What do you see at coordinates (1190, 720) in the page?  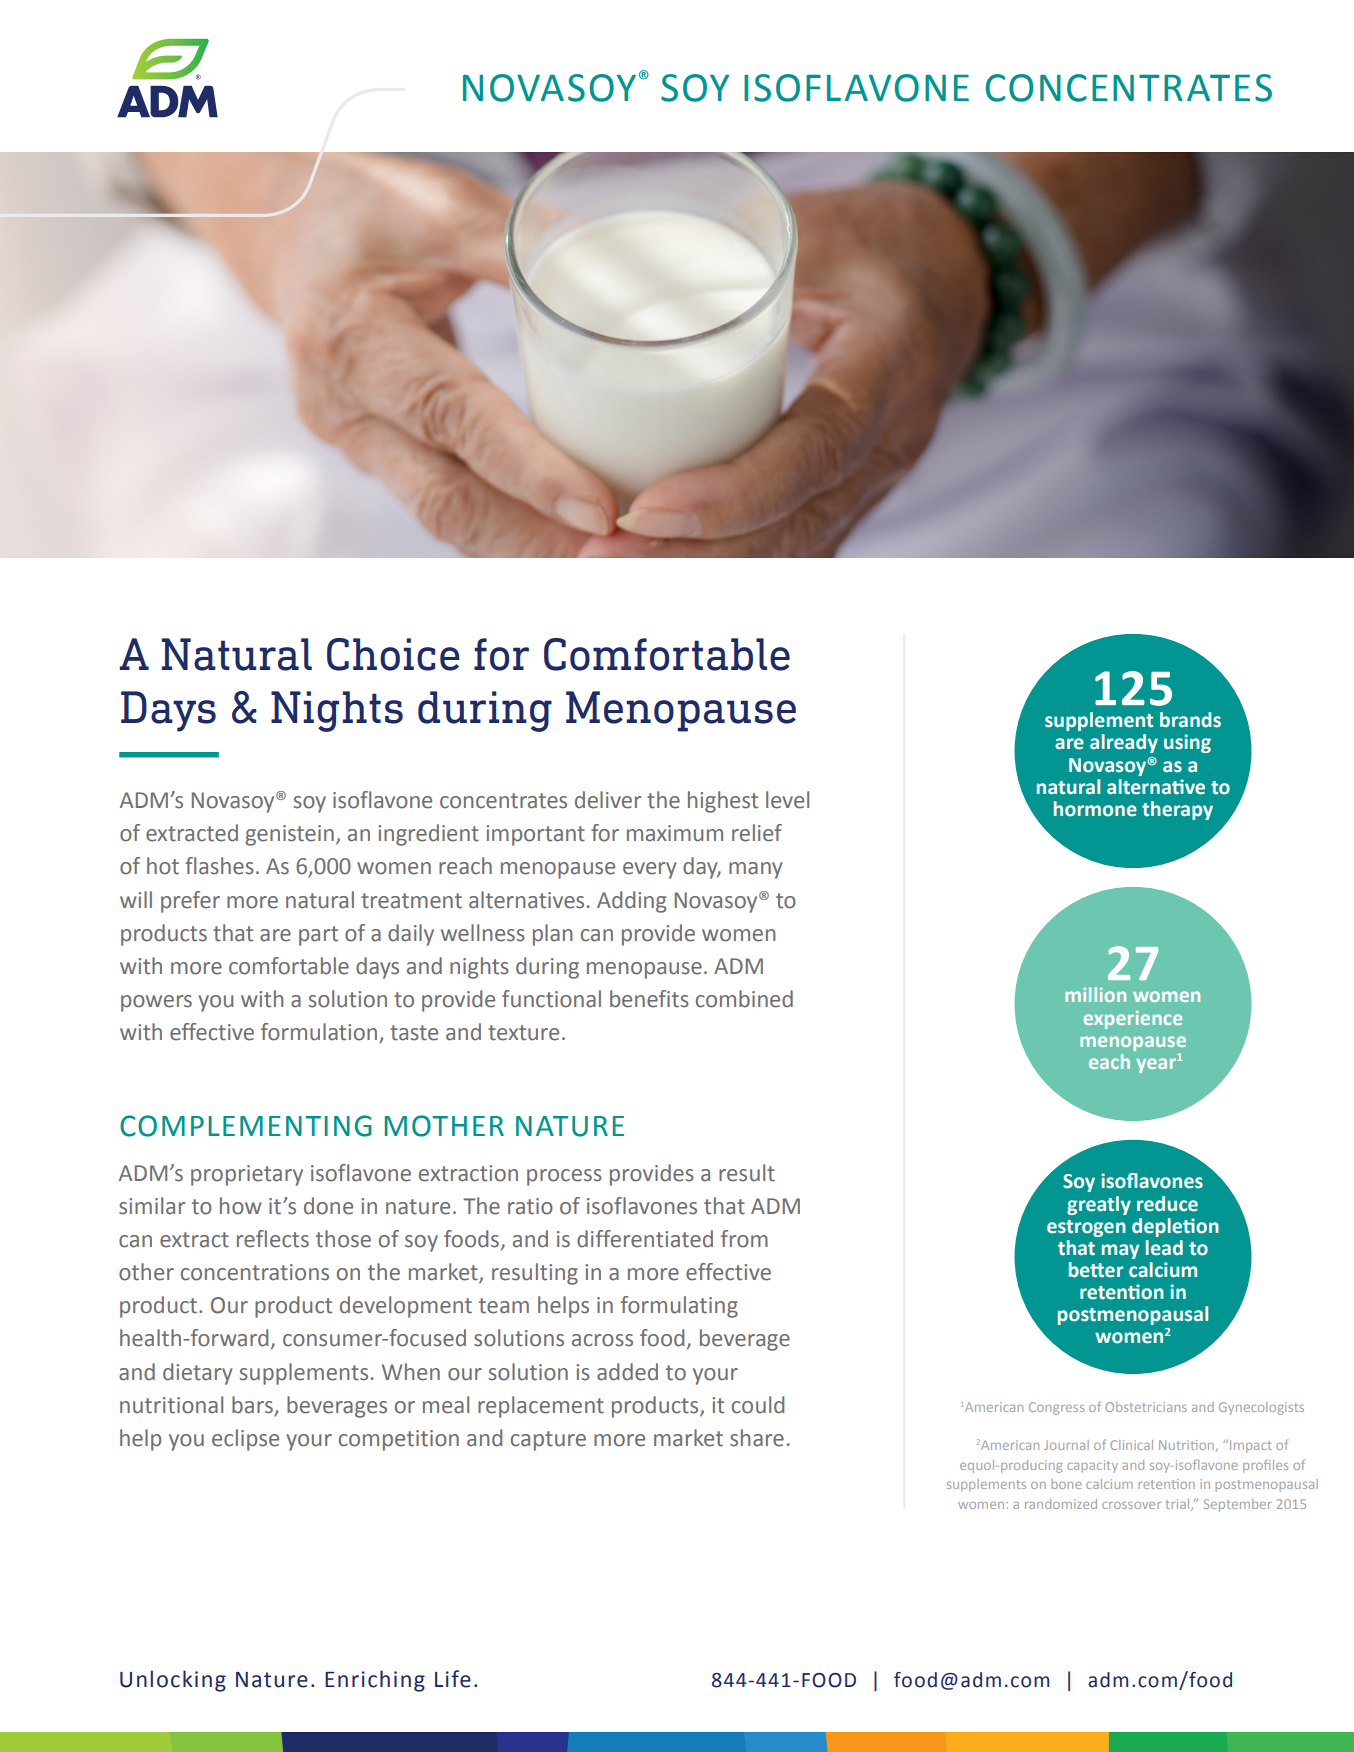 I see `brands` at bounding box center [1190, 720].
